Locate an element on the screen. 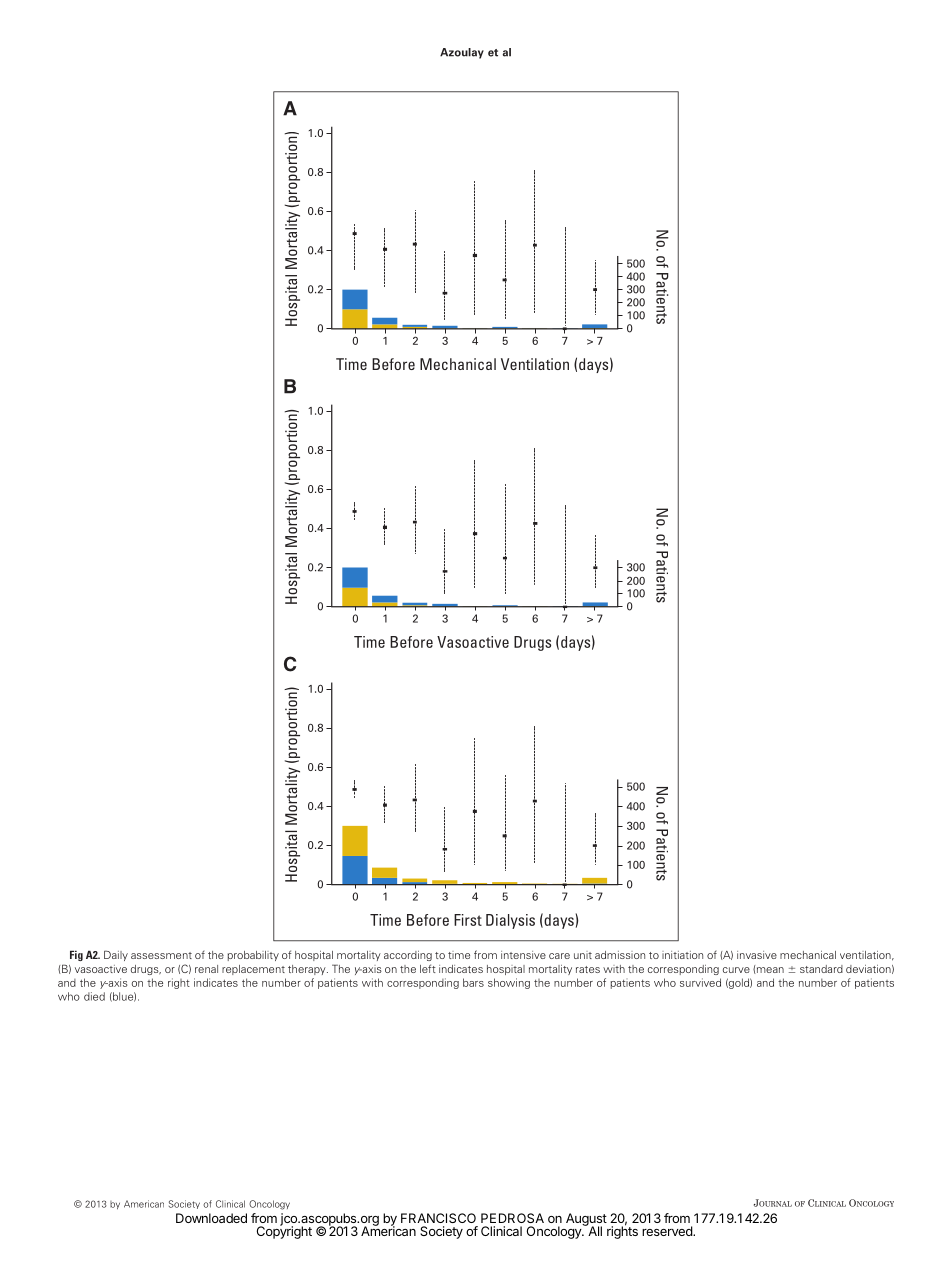  Downloaded is located at coordinates (211, 1218).
